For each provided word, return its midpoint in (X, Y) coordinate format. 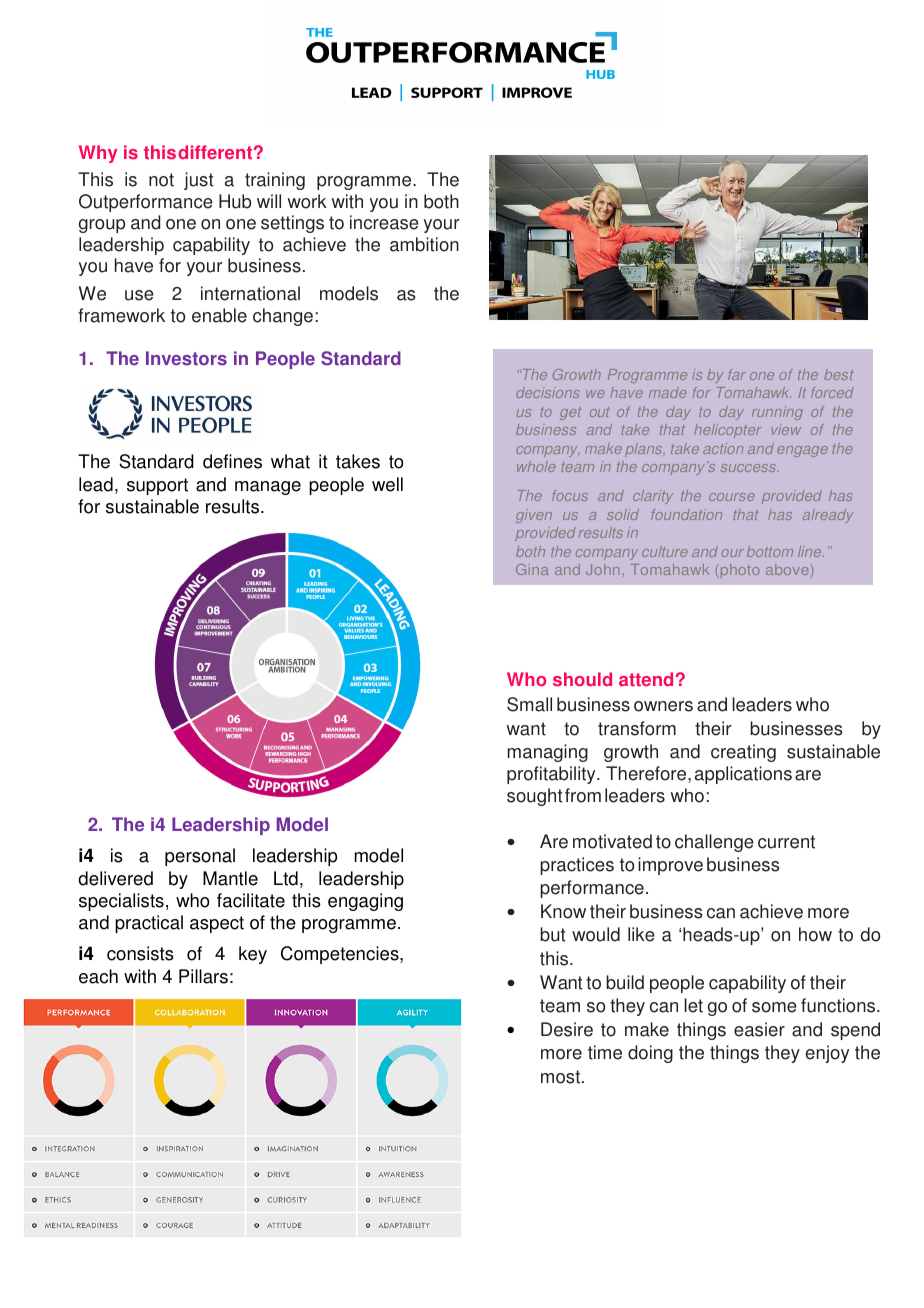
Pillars (203, 976)
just (199, 181)
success (749, 468)
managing (548, 753)
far (737, 374)
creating (743, 753)
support (157, 486)
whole (536, 466)
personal (200, 857)
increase (384, 222)
